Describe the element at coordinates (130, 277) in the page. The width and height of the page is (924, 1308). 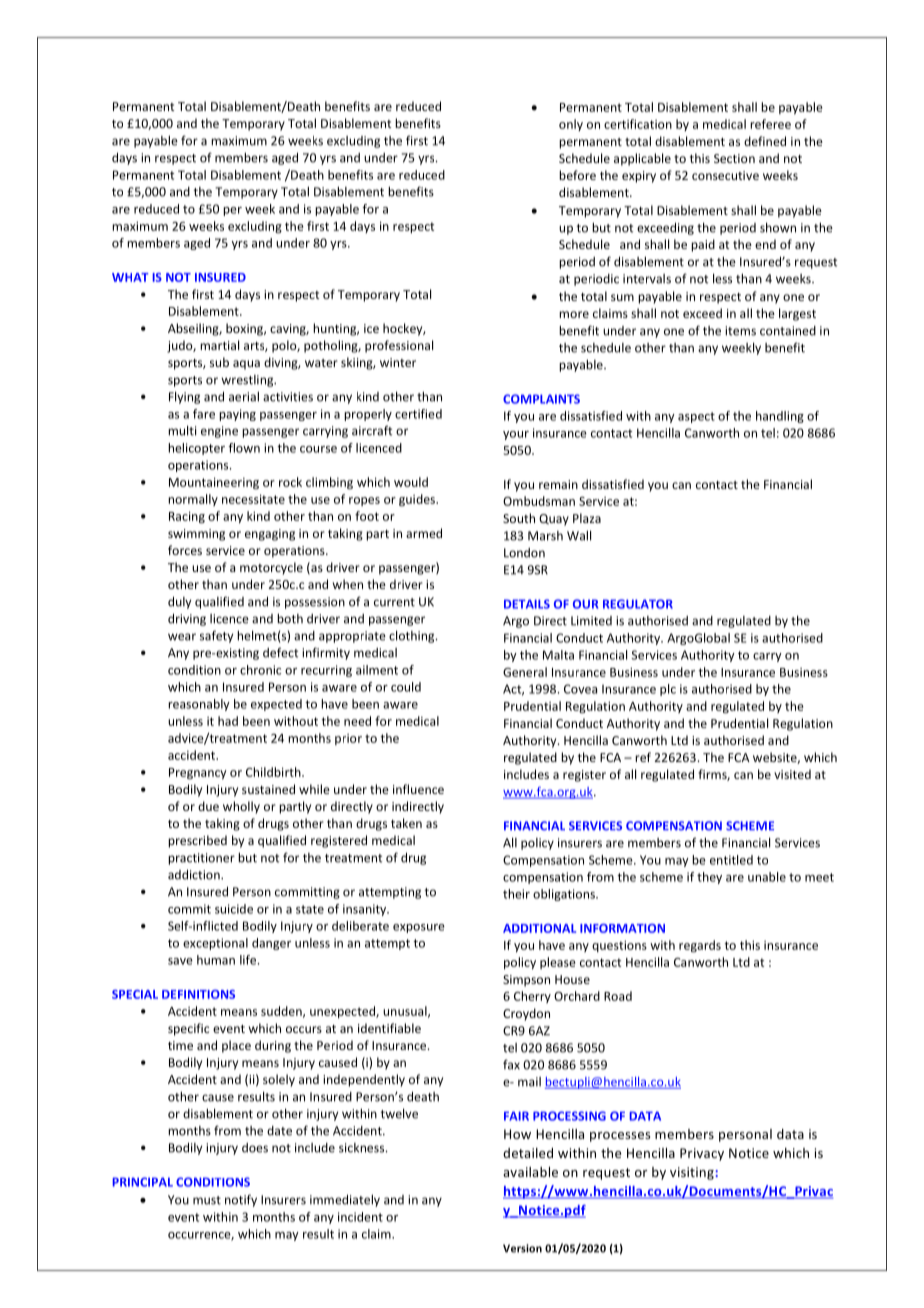
I see `WHAT` at that location.
